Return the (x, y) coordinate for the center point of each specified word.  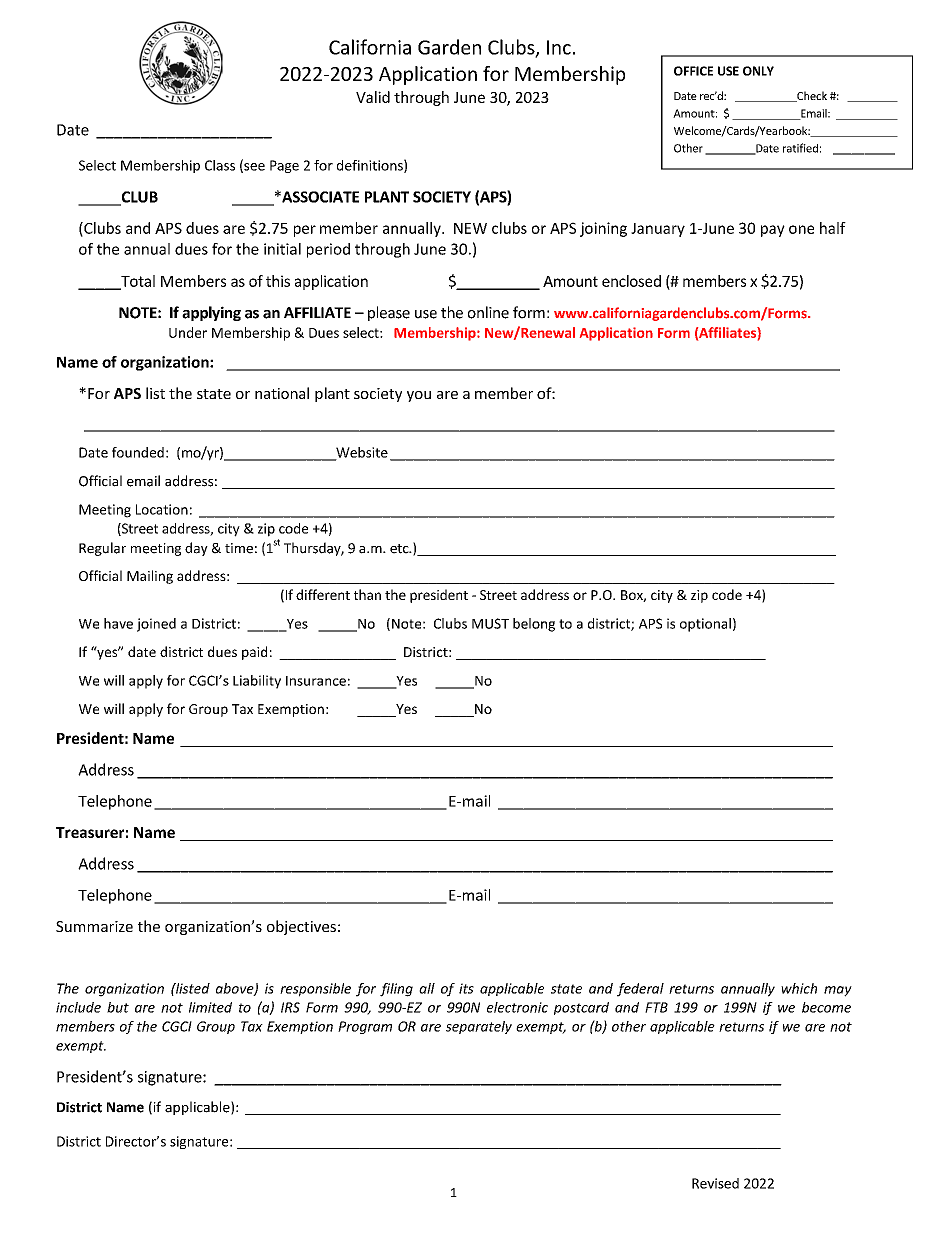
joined (156, 625)
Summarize (94, 926)
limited (210, 1007)
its (466, 988)
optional (705, 625)
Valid (373, 97)
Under (188, 332)
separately (479, 1027)
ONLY (758, 71)
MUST (490, 623)
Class (220, 165)
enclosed (631, 281)
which (799, 988)
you (419, 396)
